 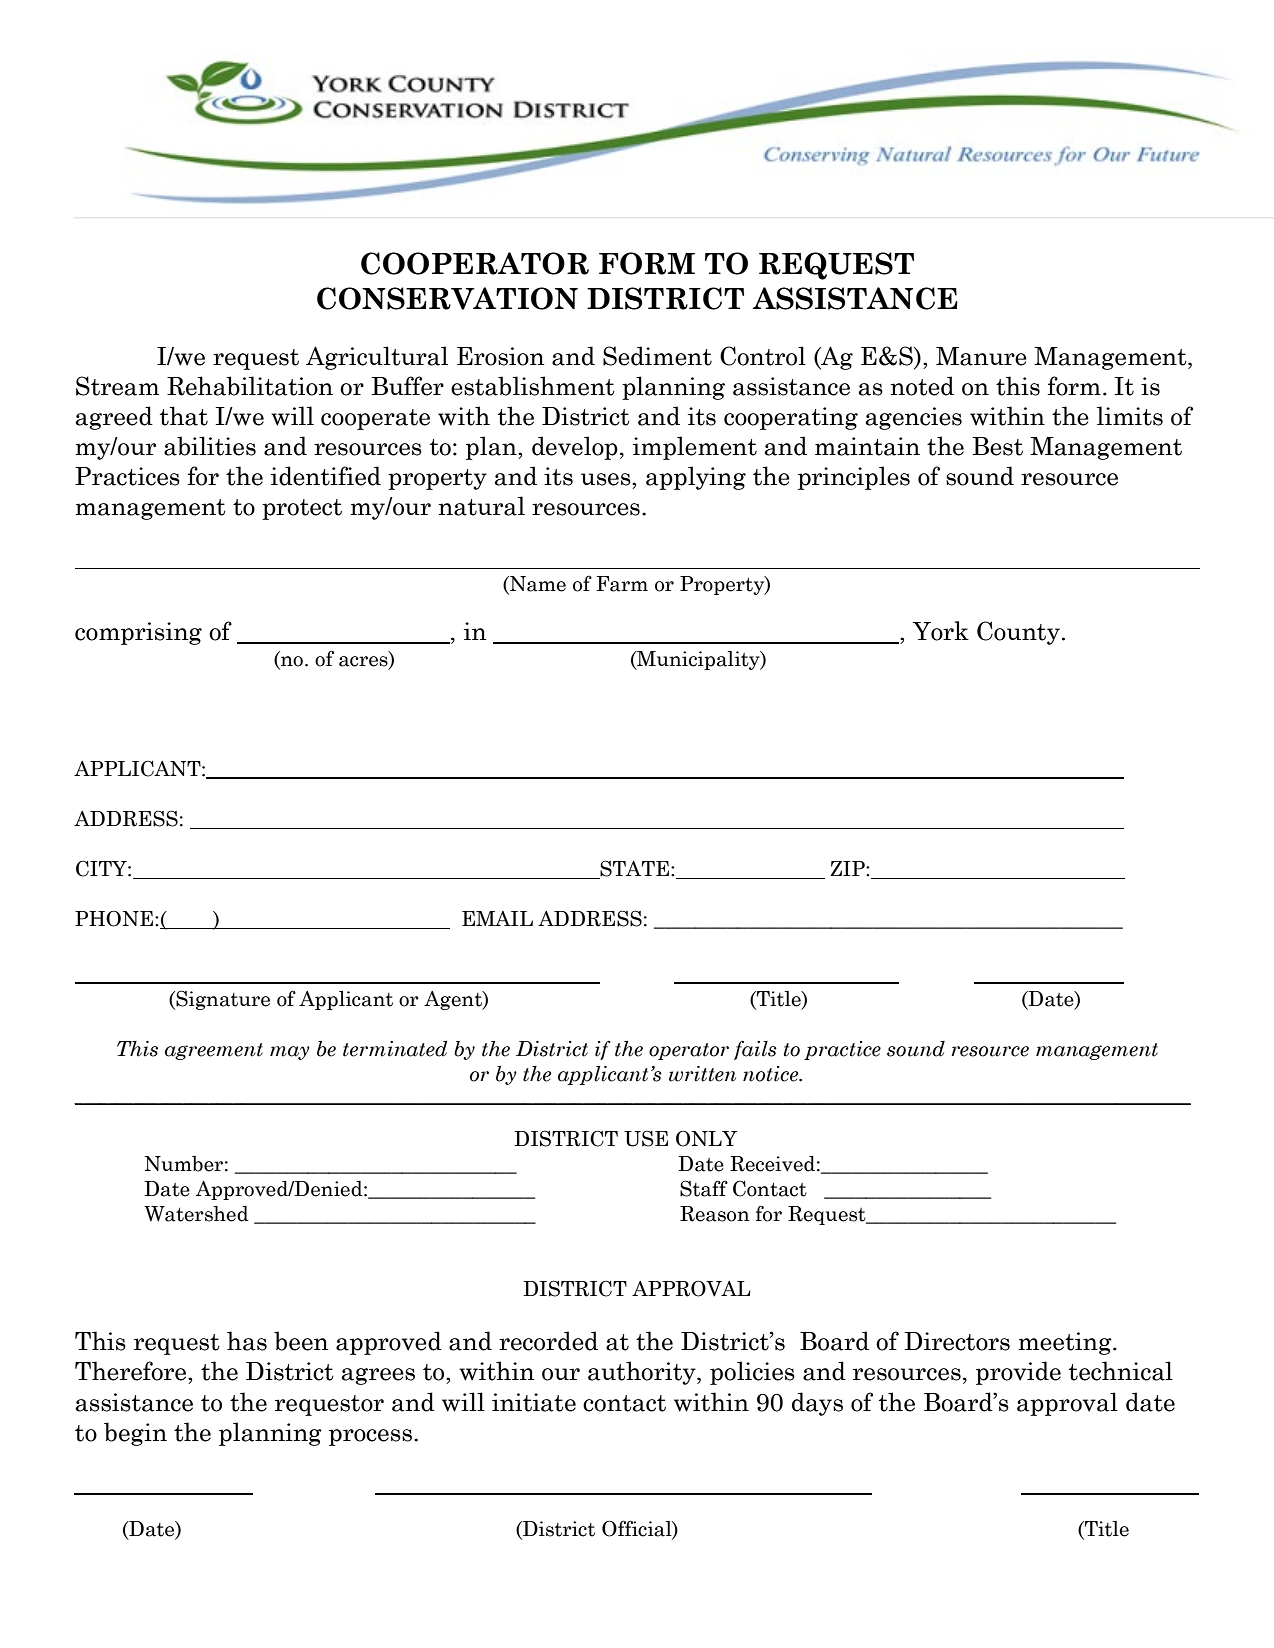 I want to click on fails, so click(x=755, y=1050).
